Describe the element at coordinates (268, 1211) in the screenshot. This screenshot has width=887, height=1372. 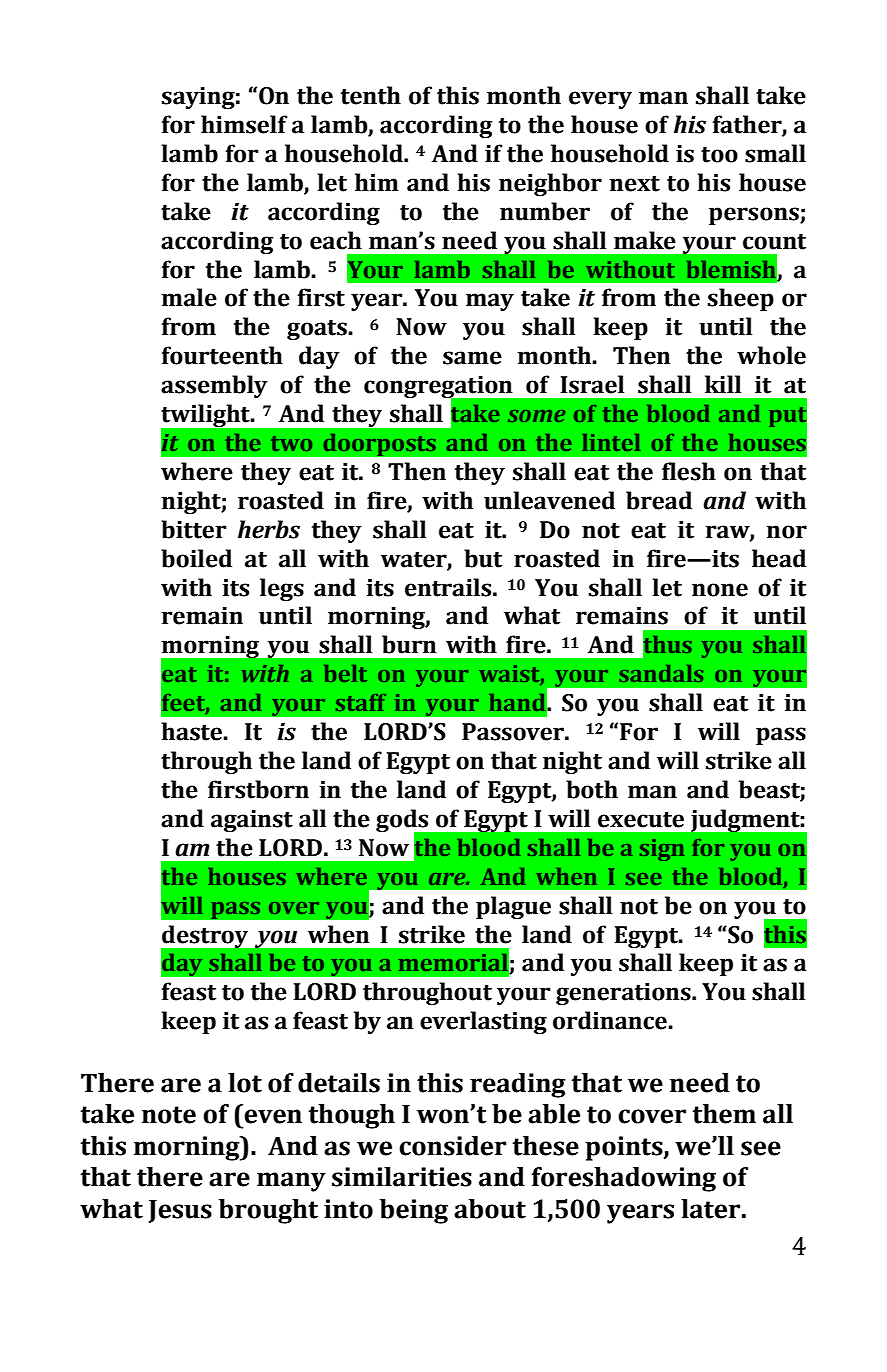
I see `brought` at that location.
